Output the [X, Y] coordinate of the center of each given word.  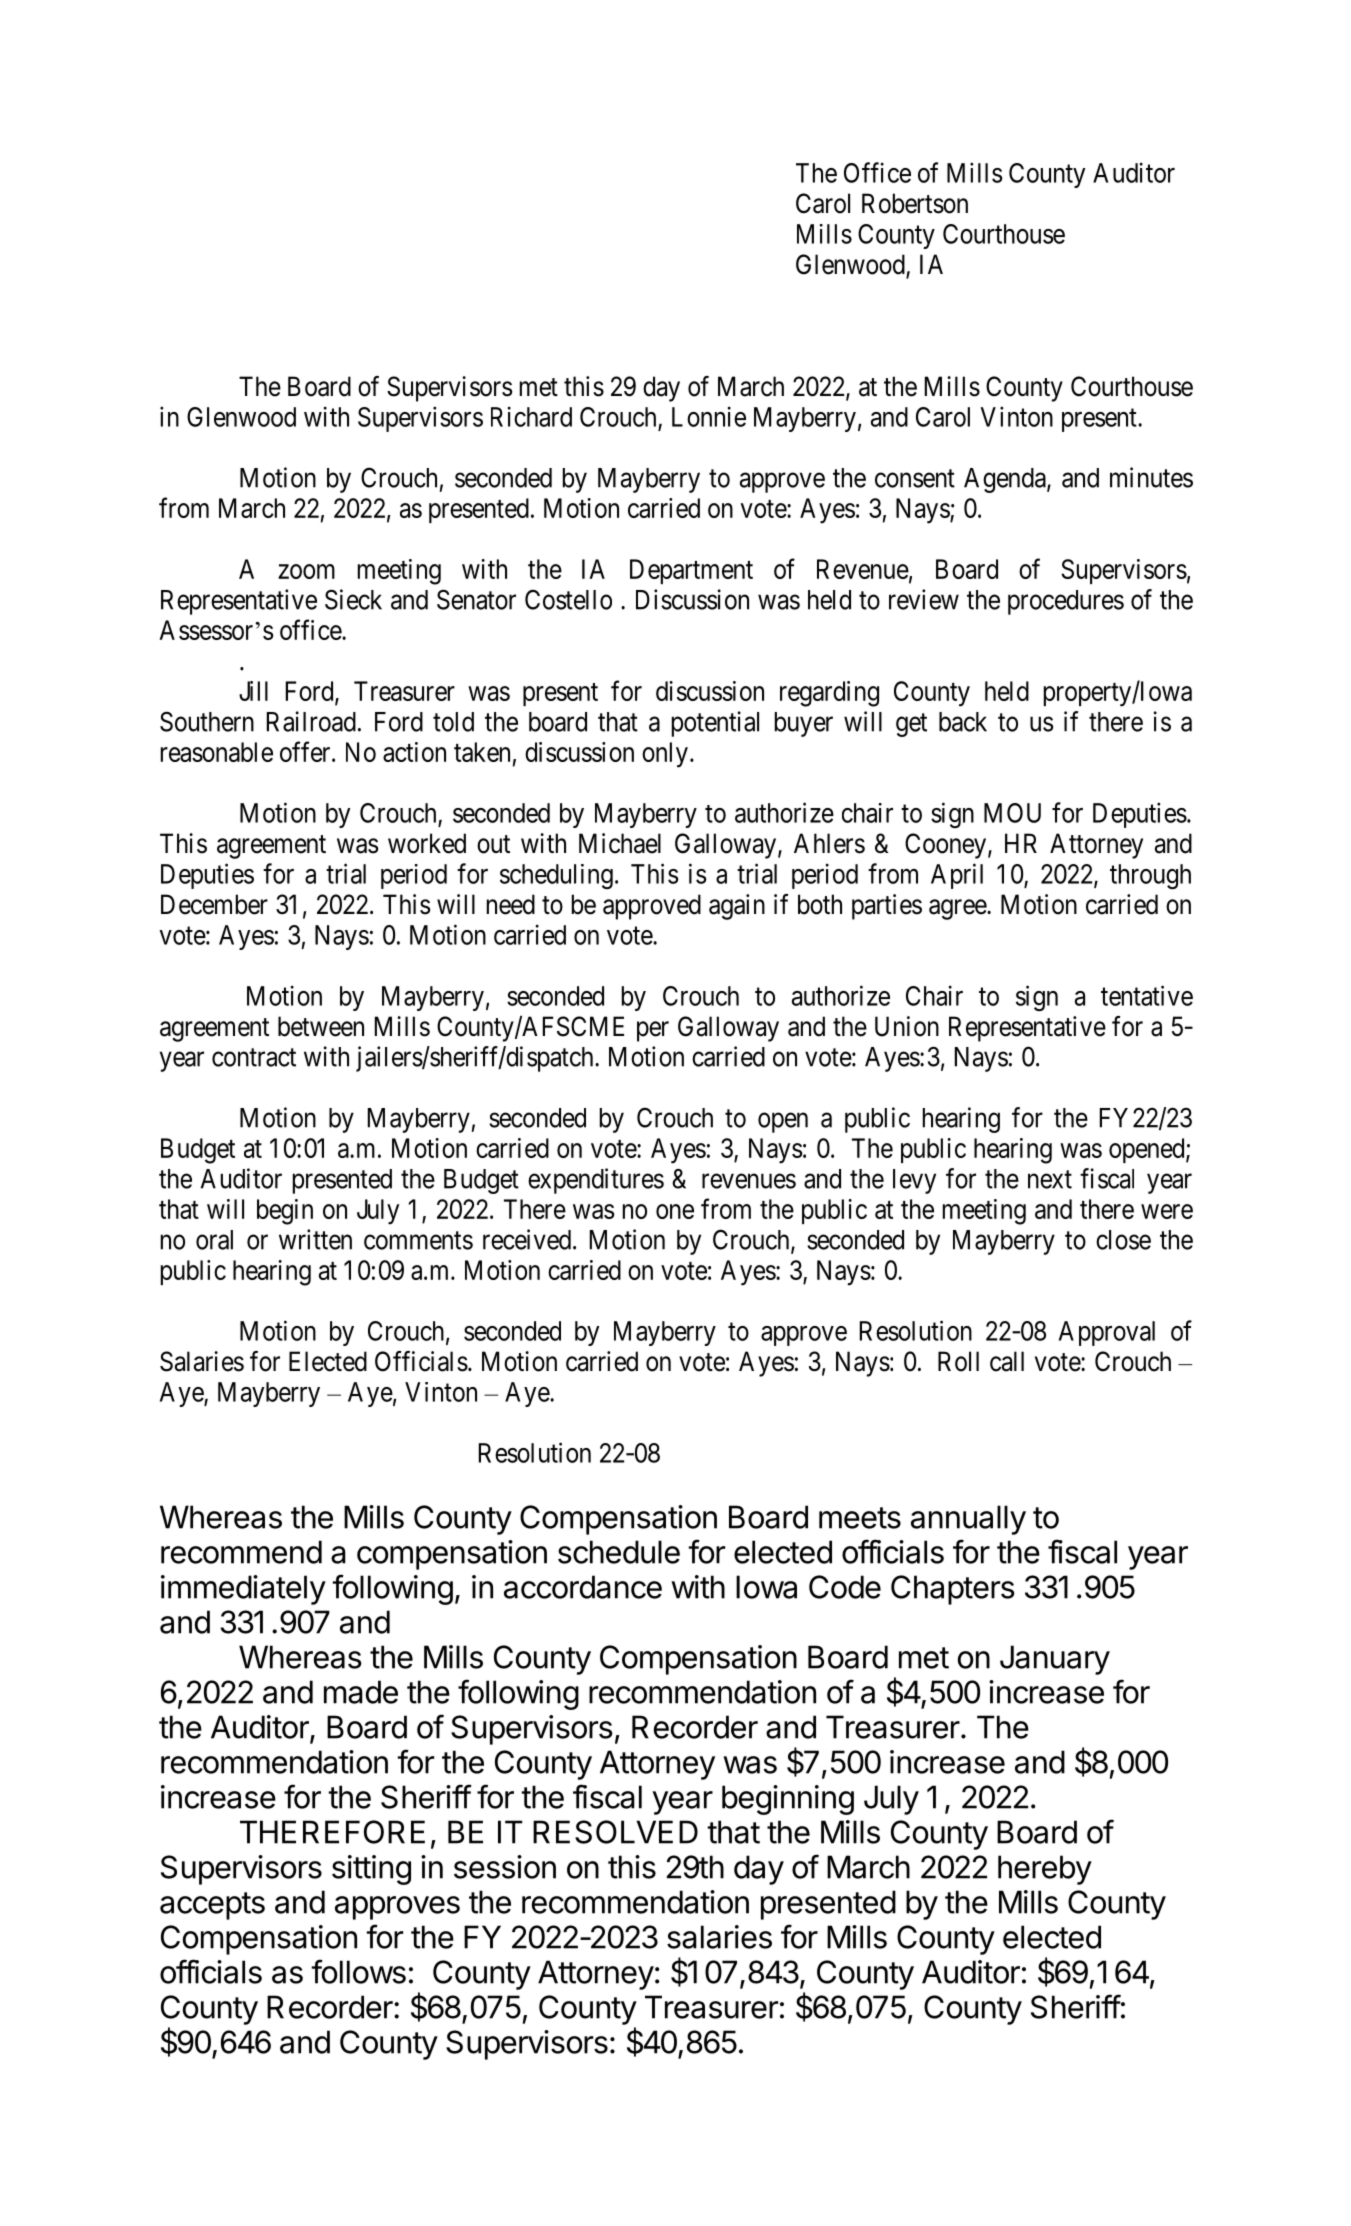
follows [358, 1971]
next [1050, 1179]
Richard [531, 416]
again [737, 907]
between [321, 1026]
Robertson [915, 203]
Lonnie [709, 416]
